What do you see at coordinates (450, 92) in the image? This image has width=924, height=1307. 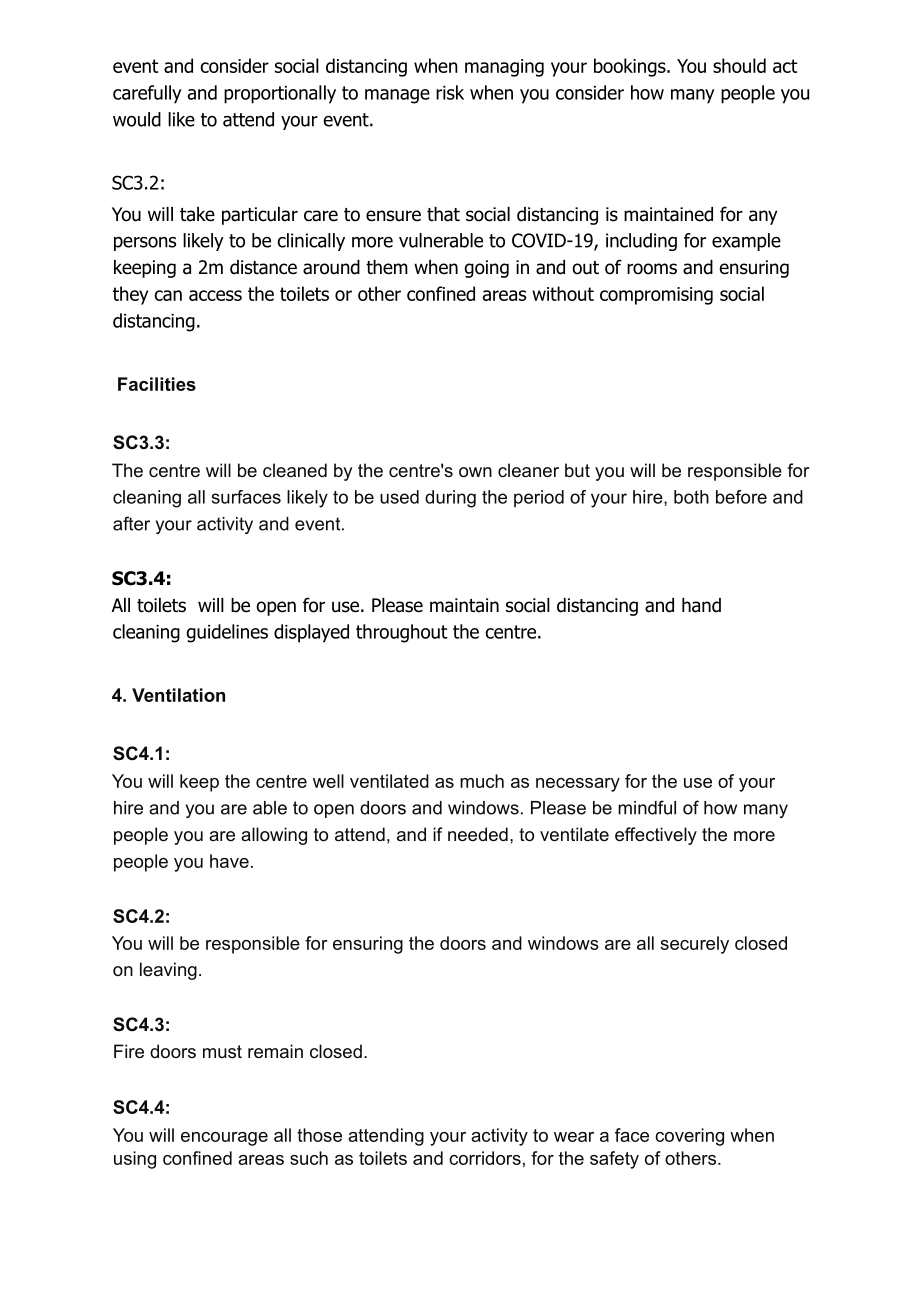 I see `risk` at bounding box center [450, 92].
